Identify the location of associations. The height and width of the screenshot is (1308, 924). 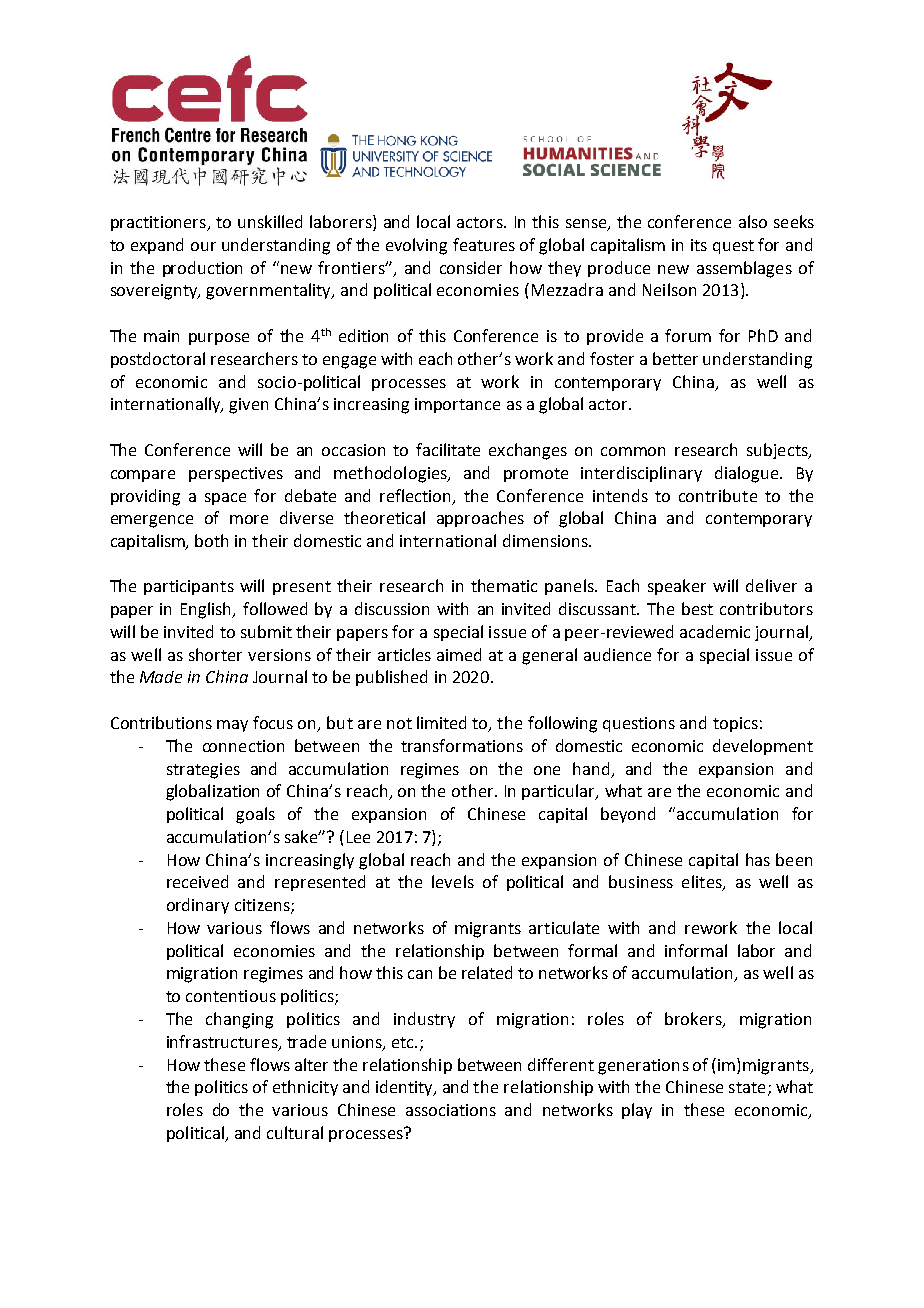
(451, 1110).
